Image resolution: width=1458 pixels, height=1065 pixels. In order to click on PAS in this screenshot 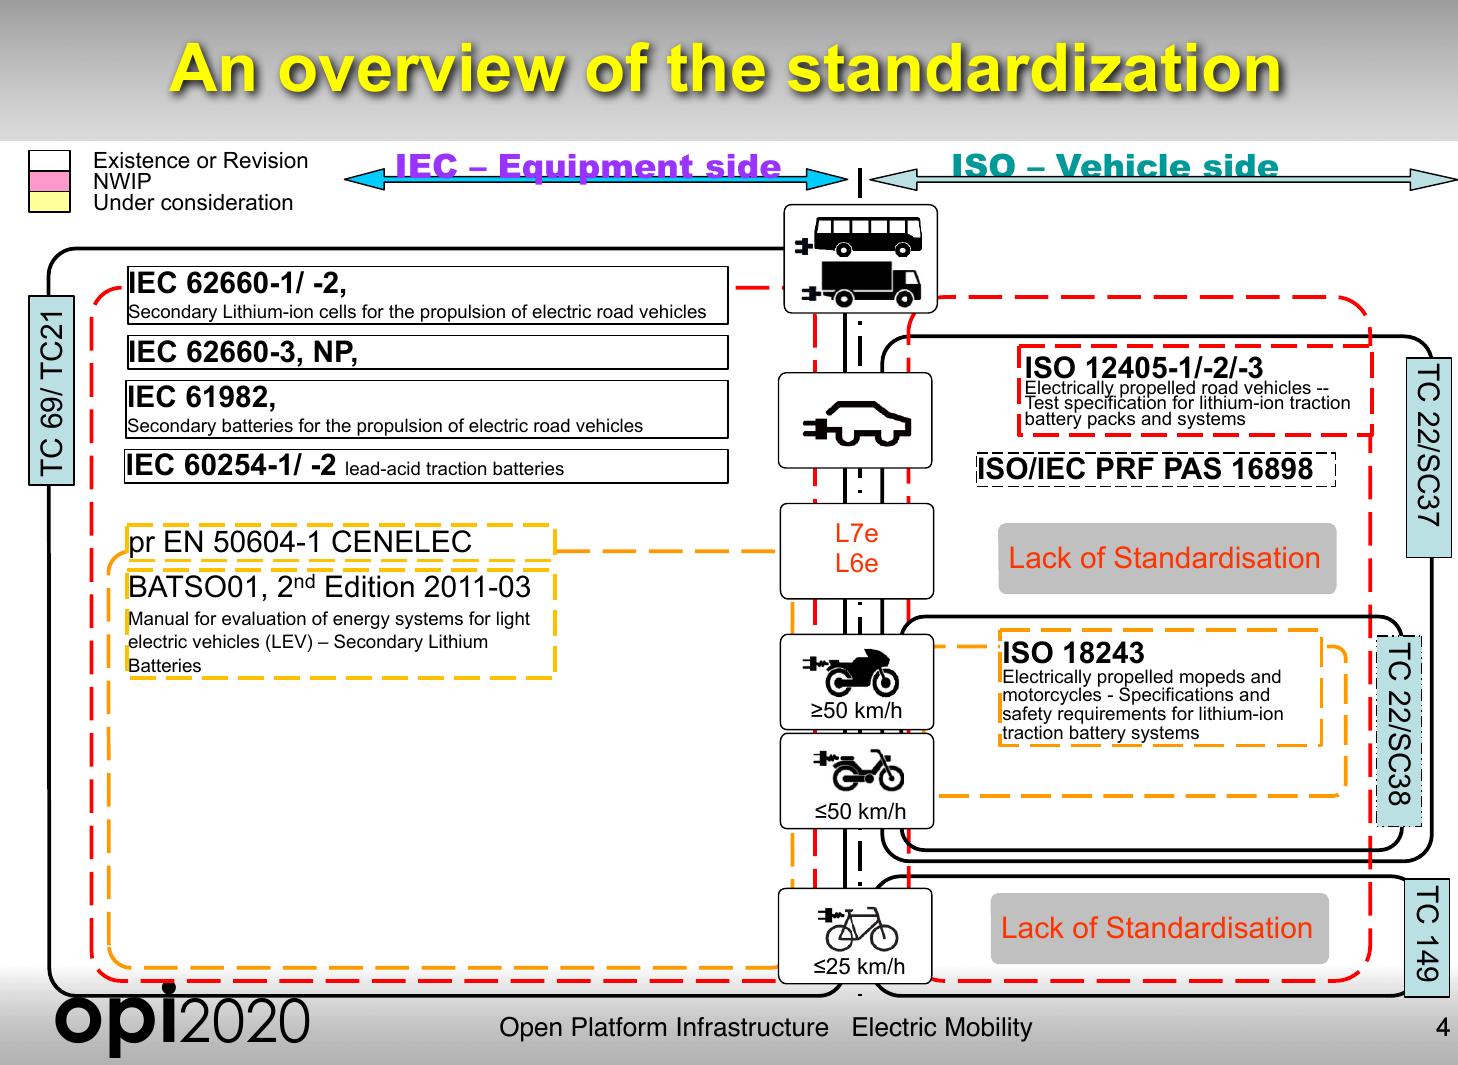, I will do `click(1193, 468)`.
